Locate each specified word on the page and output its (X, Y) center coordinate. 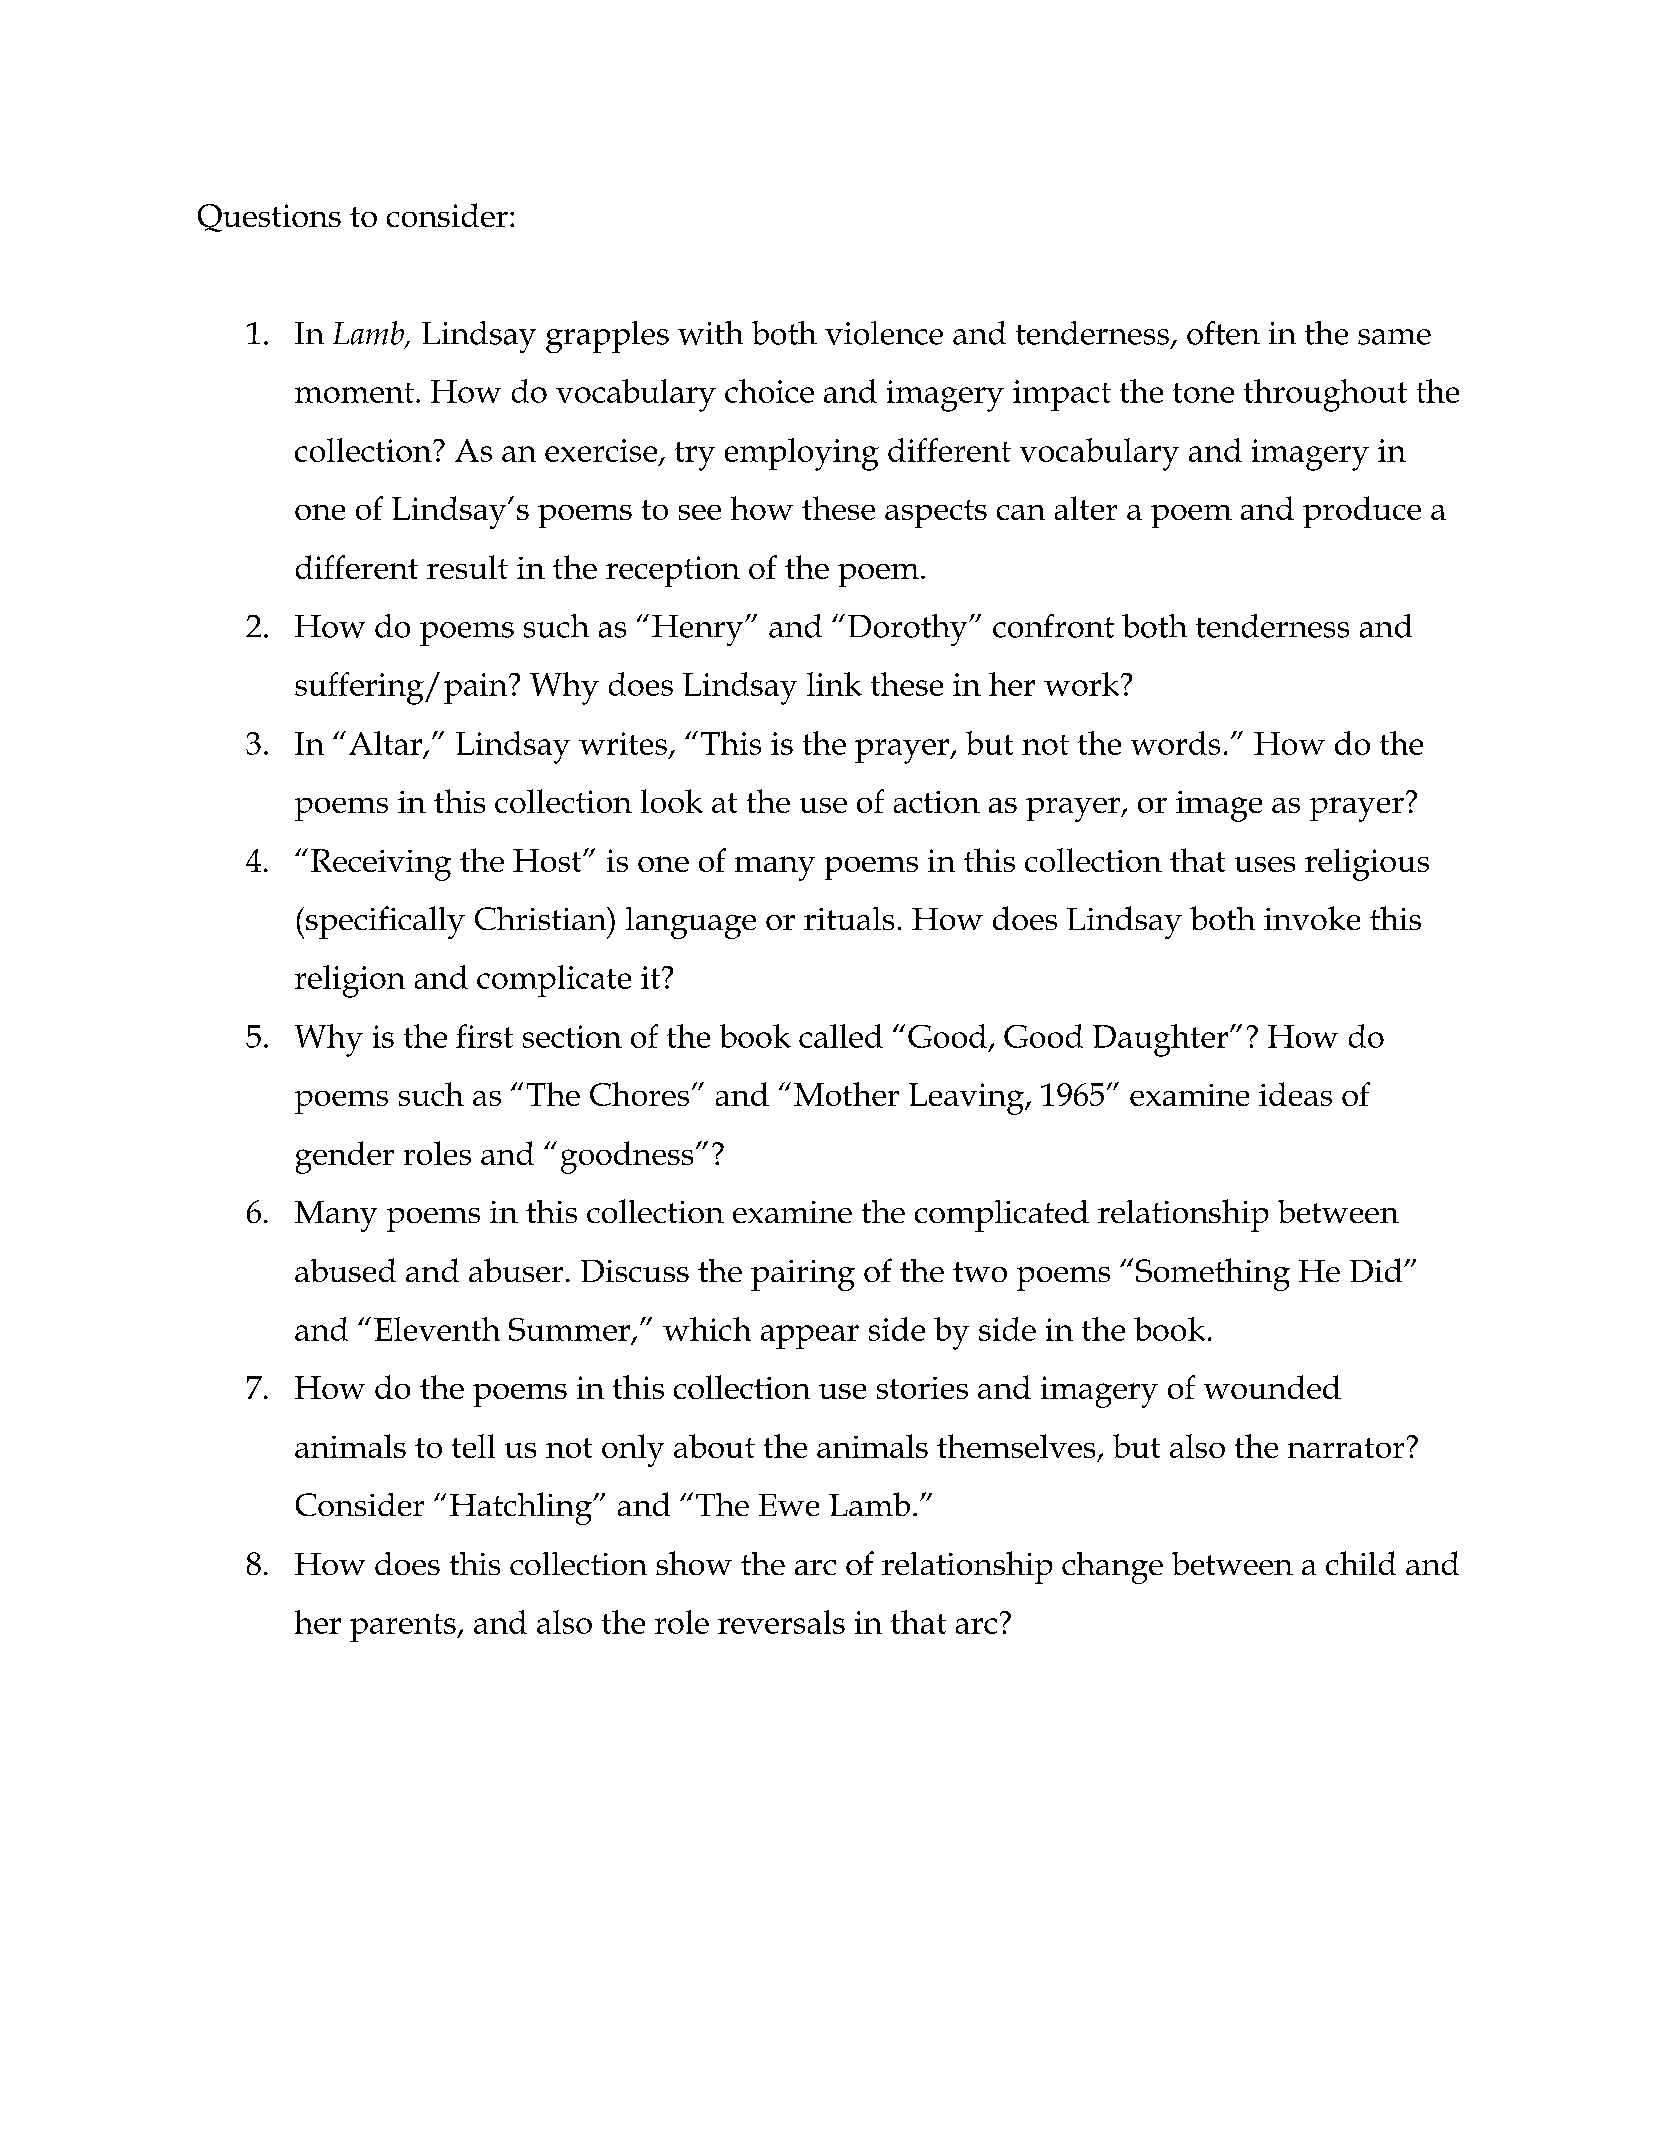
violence (884, 333)
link (834, 684)
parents (404, 1628)
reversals (781, 1622)
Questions (269, 218)
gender (345, 1157)
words (1175, 743)
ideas (1295, 1094)
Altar (385, 743)
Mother (846, 1094)
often (1223, 333)
